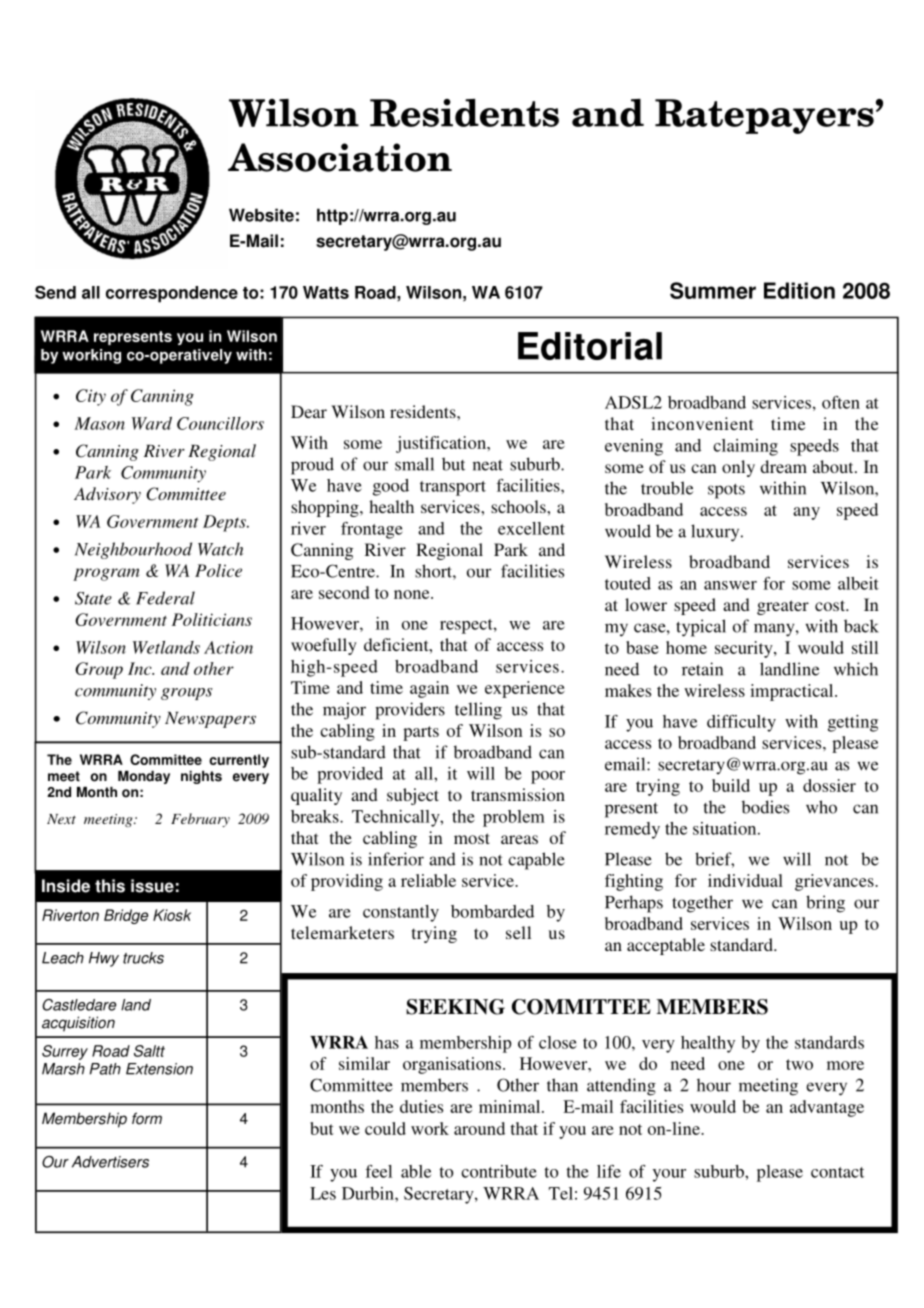 The width and height of the image is (924, 1308). I want to click on contribute, so click(499, 1171).
